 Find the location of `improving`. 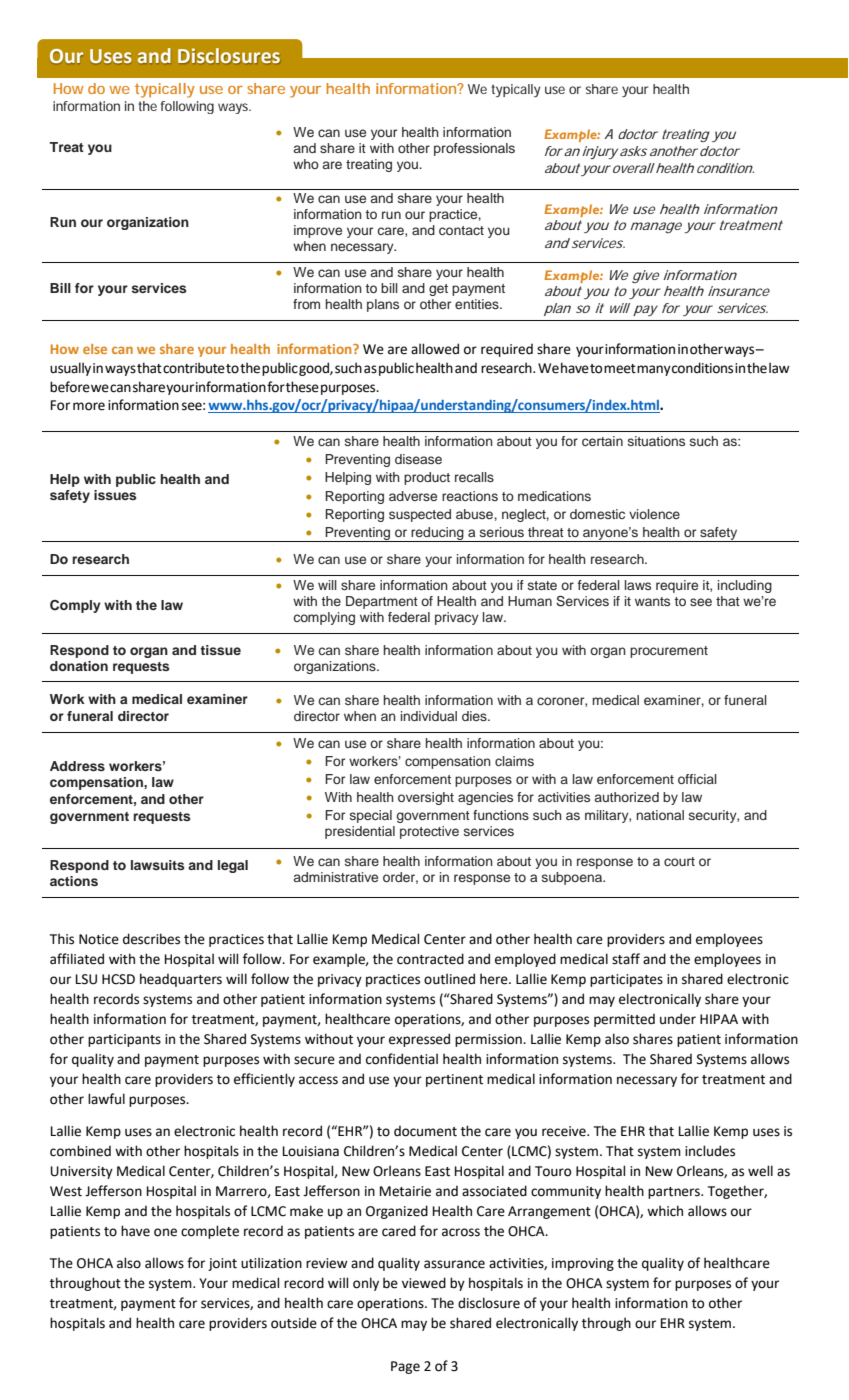

improving is located at coordinates (583, 1264).
